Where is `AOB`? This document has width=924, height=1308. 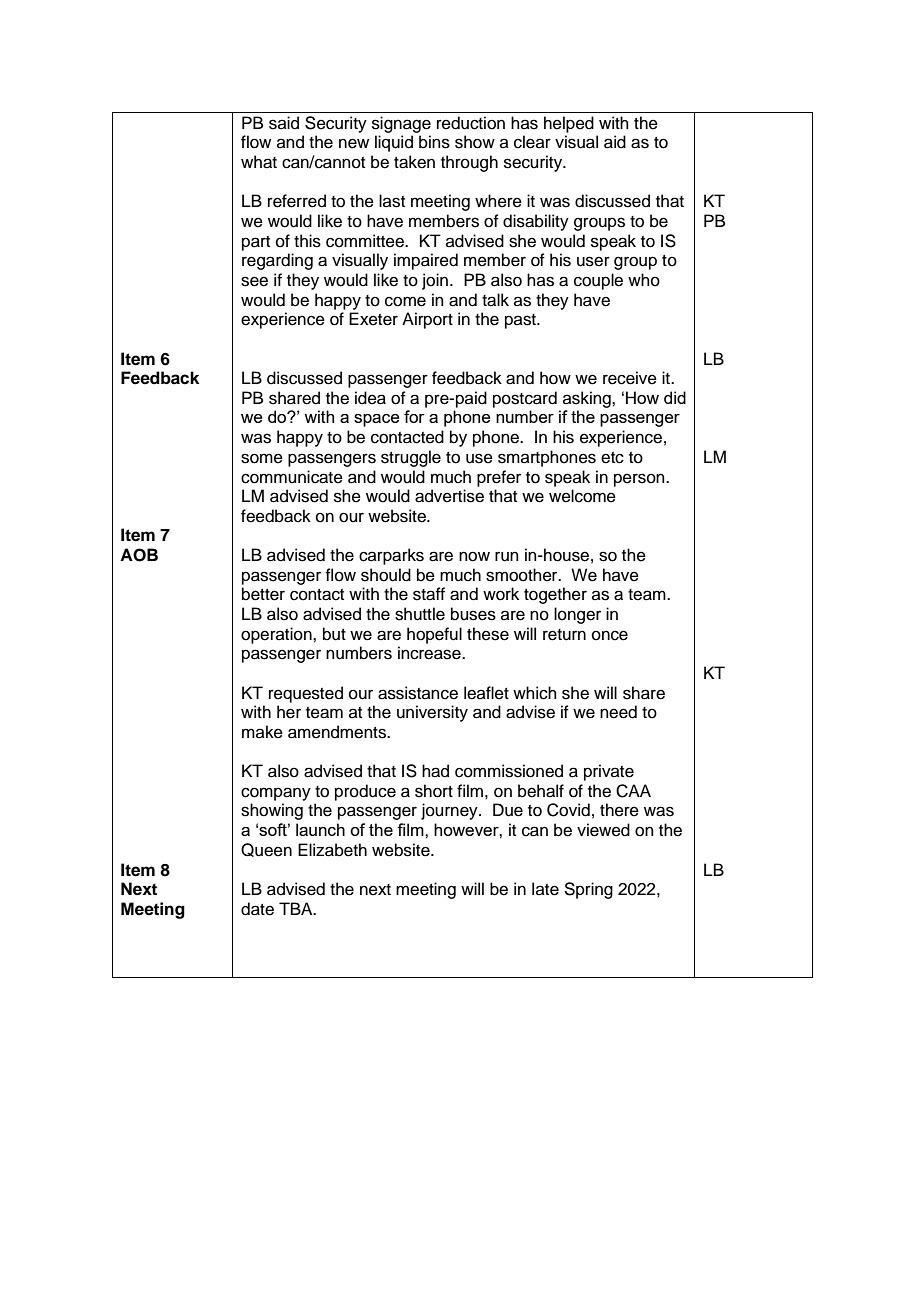
AOB is located at coordinates (139, 555).
